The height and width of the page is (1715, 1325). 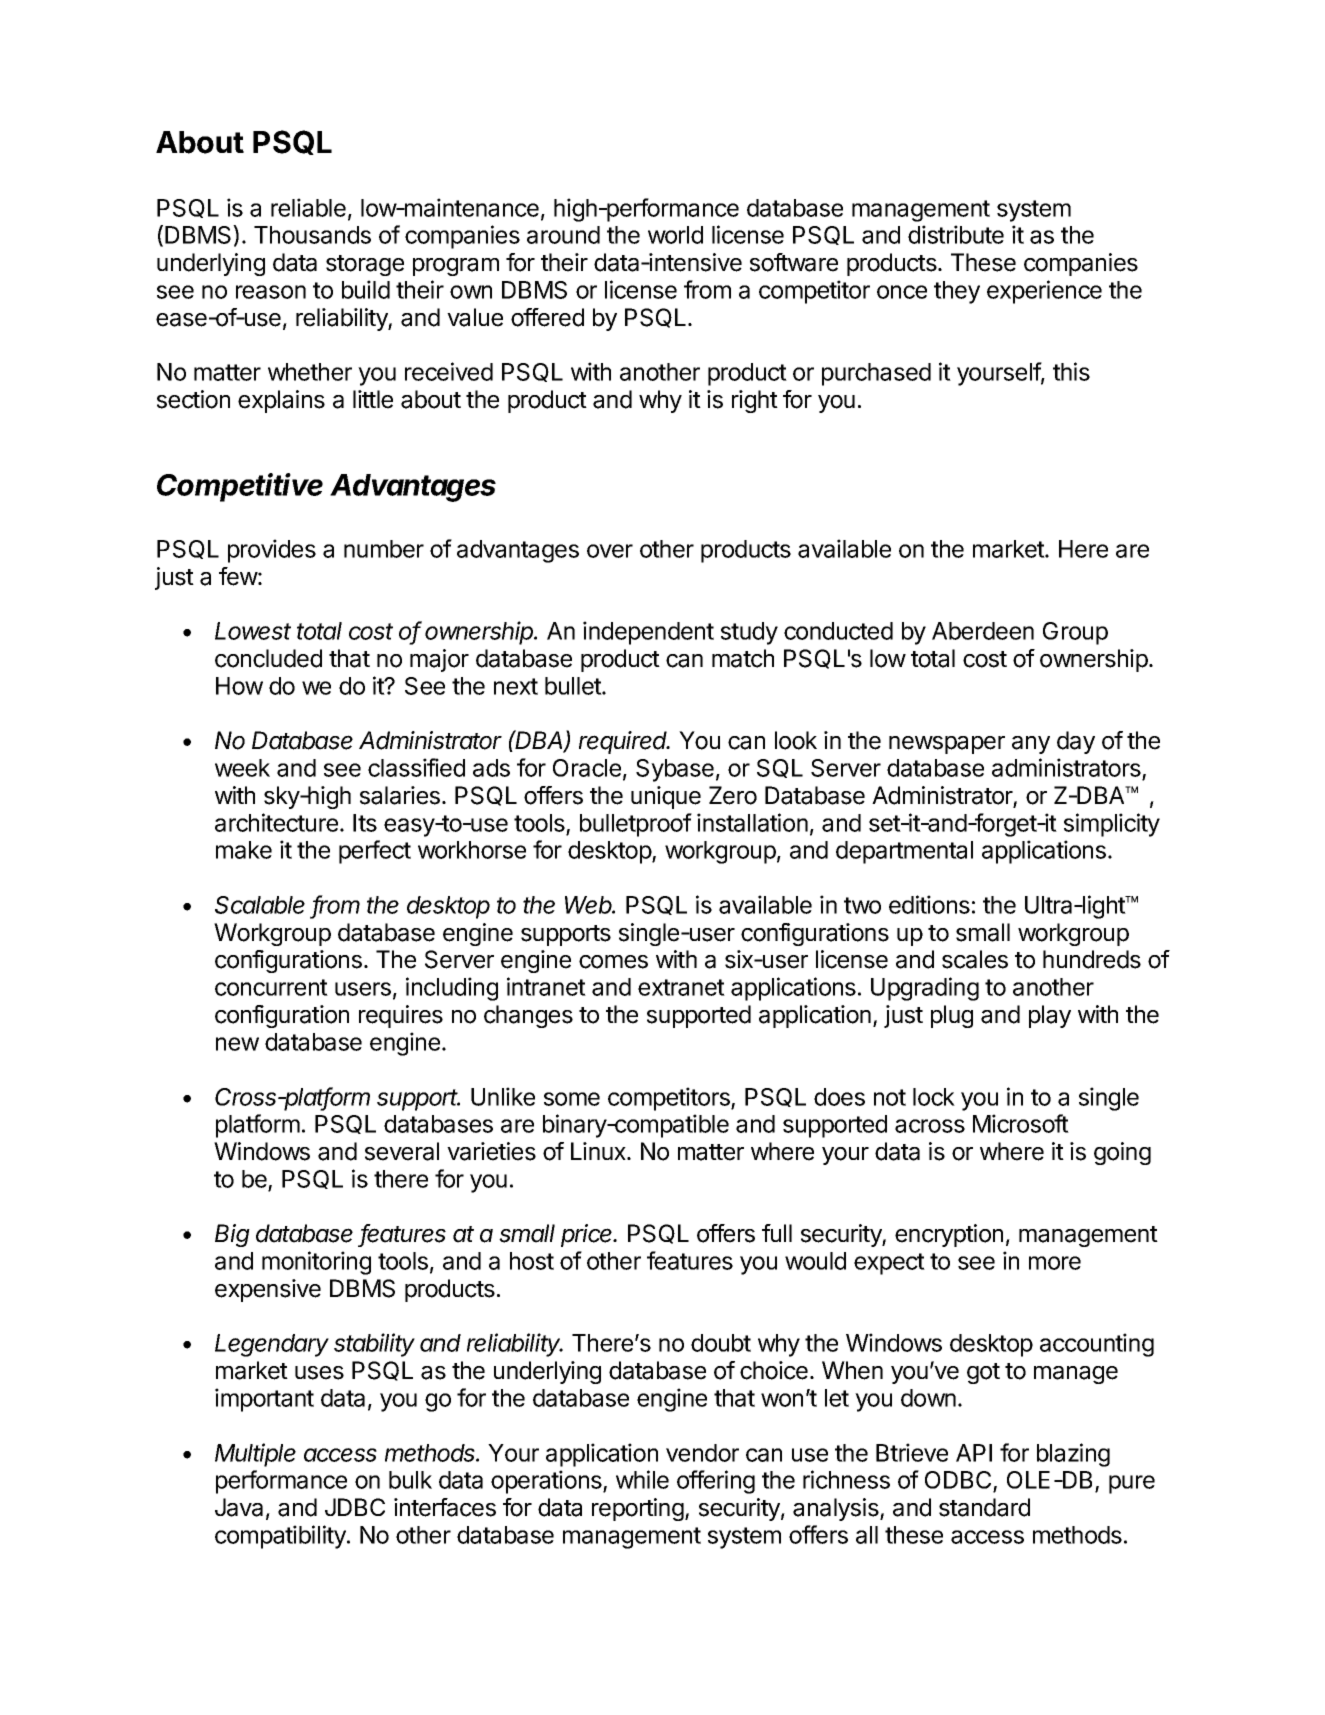 I want to click on distribute, so click(x=956, y=234).
